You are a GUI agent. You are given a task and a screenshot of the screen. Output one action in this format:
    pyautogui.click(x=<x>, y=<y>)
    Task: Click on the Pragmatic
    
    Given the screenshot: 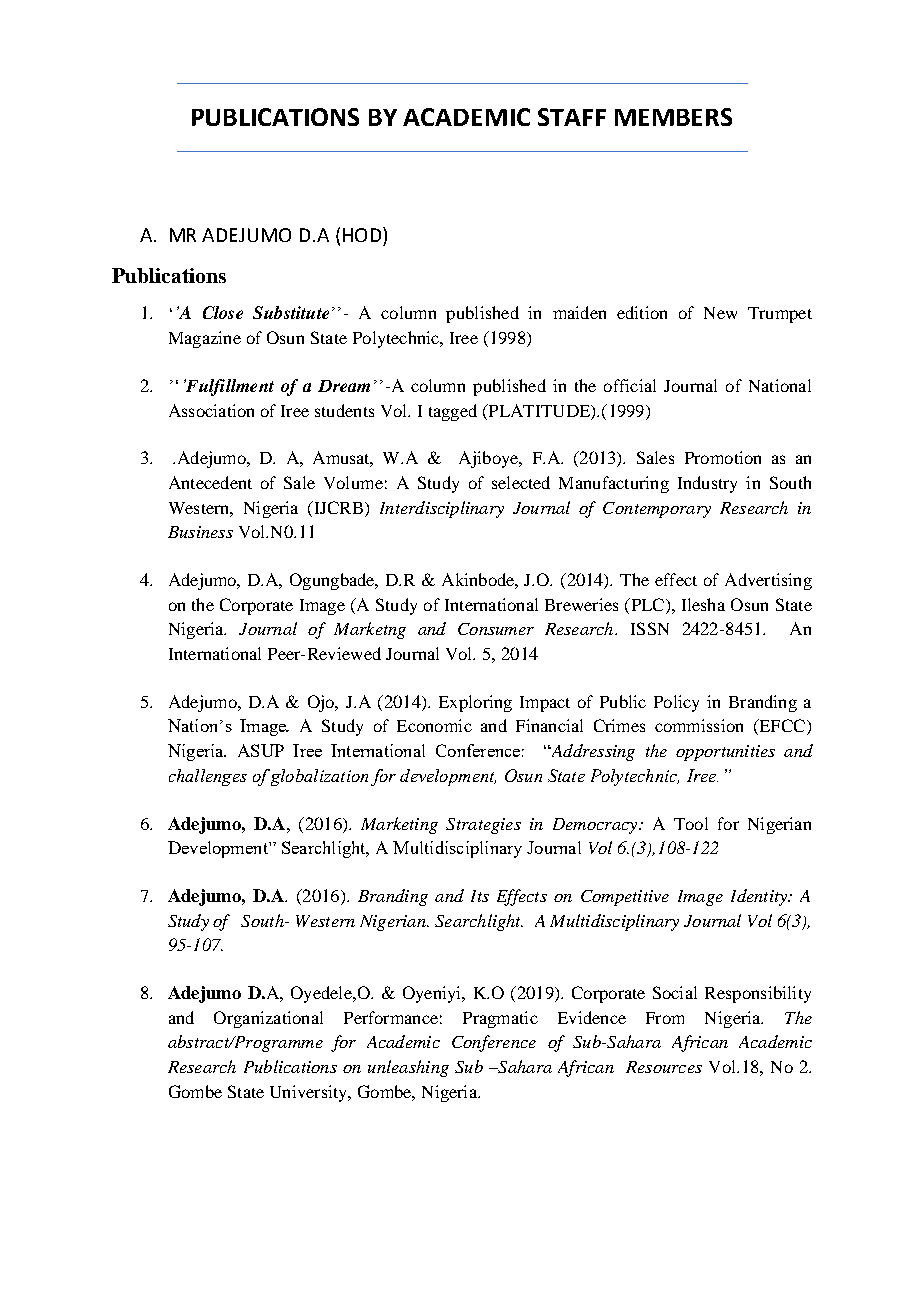 What is the action you would take?
    pyautogui.click(x=500, y=1019)
